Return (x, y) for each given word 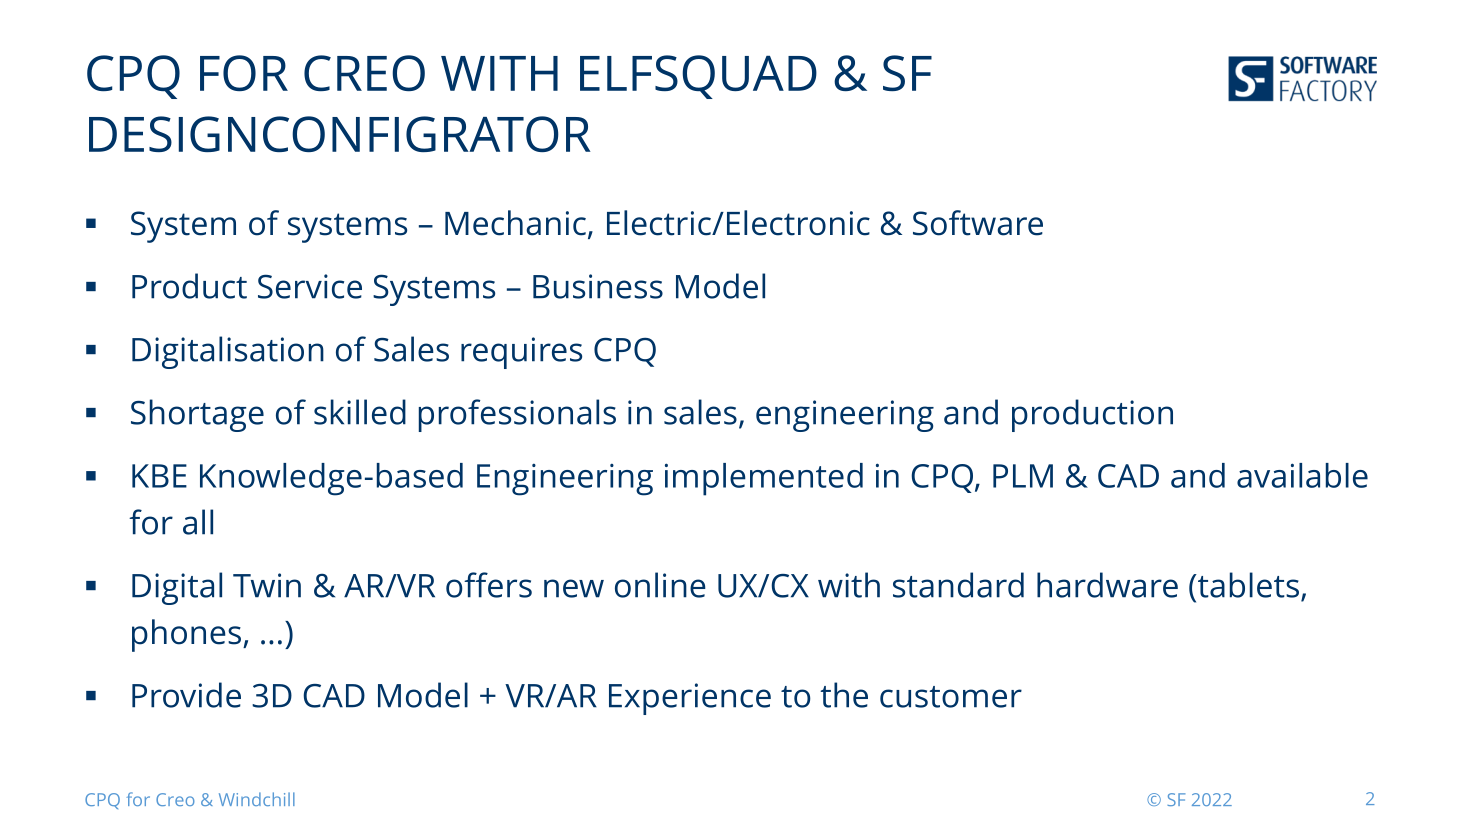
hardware (1107, 585)
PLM (1023, 476)
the (844, 695)
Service (310, 286)
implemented (764, 479)
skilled (360, 412)
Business (598, 286)
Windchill (257, 799)
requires (521, 353)
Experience (690, 699)
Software (978, 223)
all (198, 522)
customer (951, 697)
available (1302, 475)
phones (186, 635)
